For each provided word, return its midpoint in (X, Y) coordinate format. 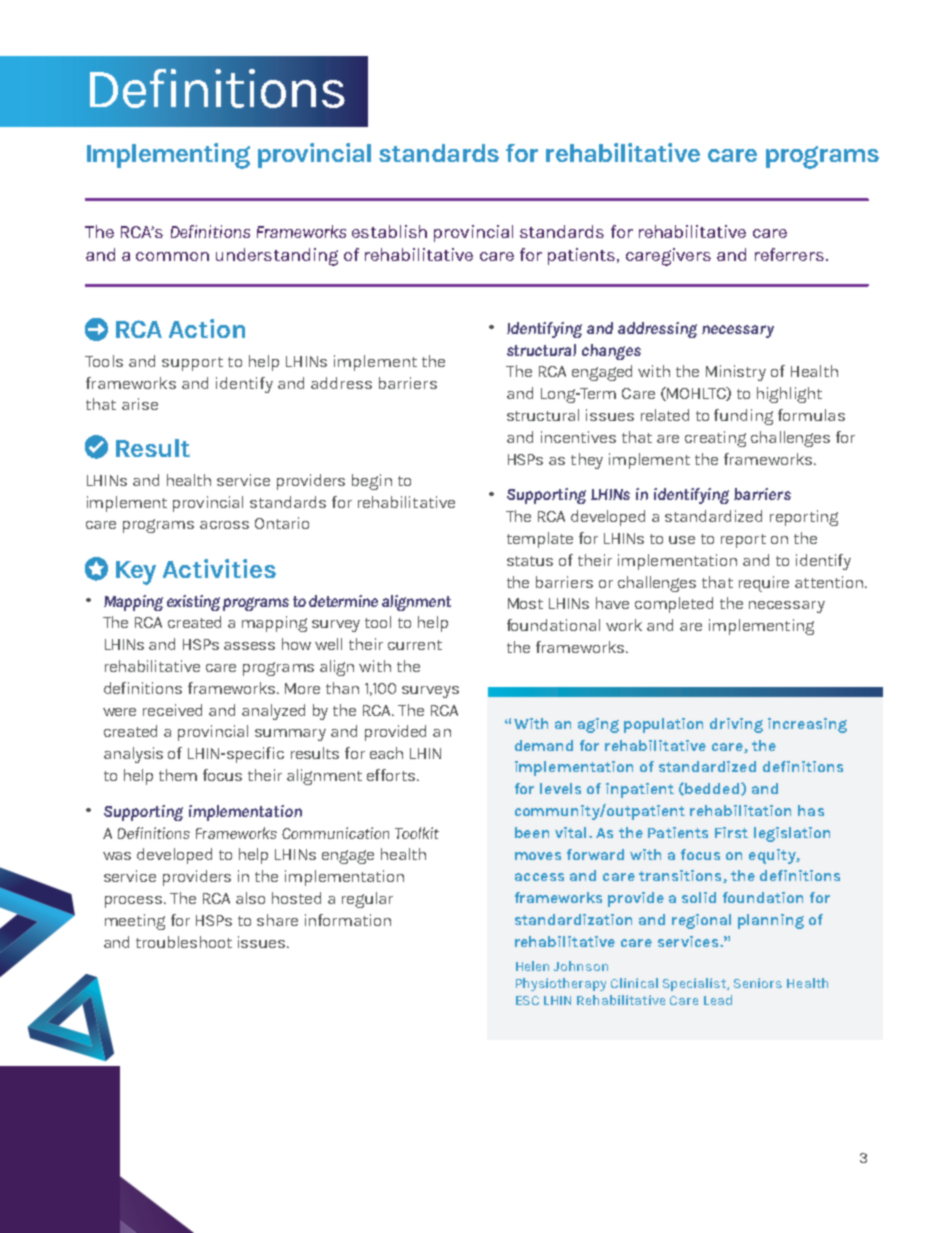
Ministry (736, 373)
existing (193, 603)
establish (389, 231)
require (764, 584)
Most (525, 603)
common (172, 256)
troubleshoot (184, 942)
